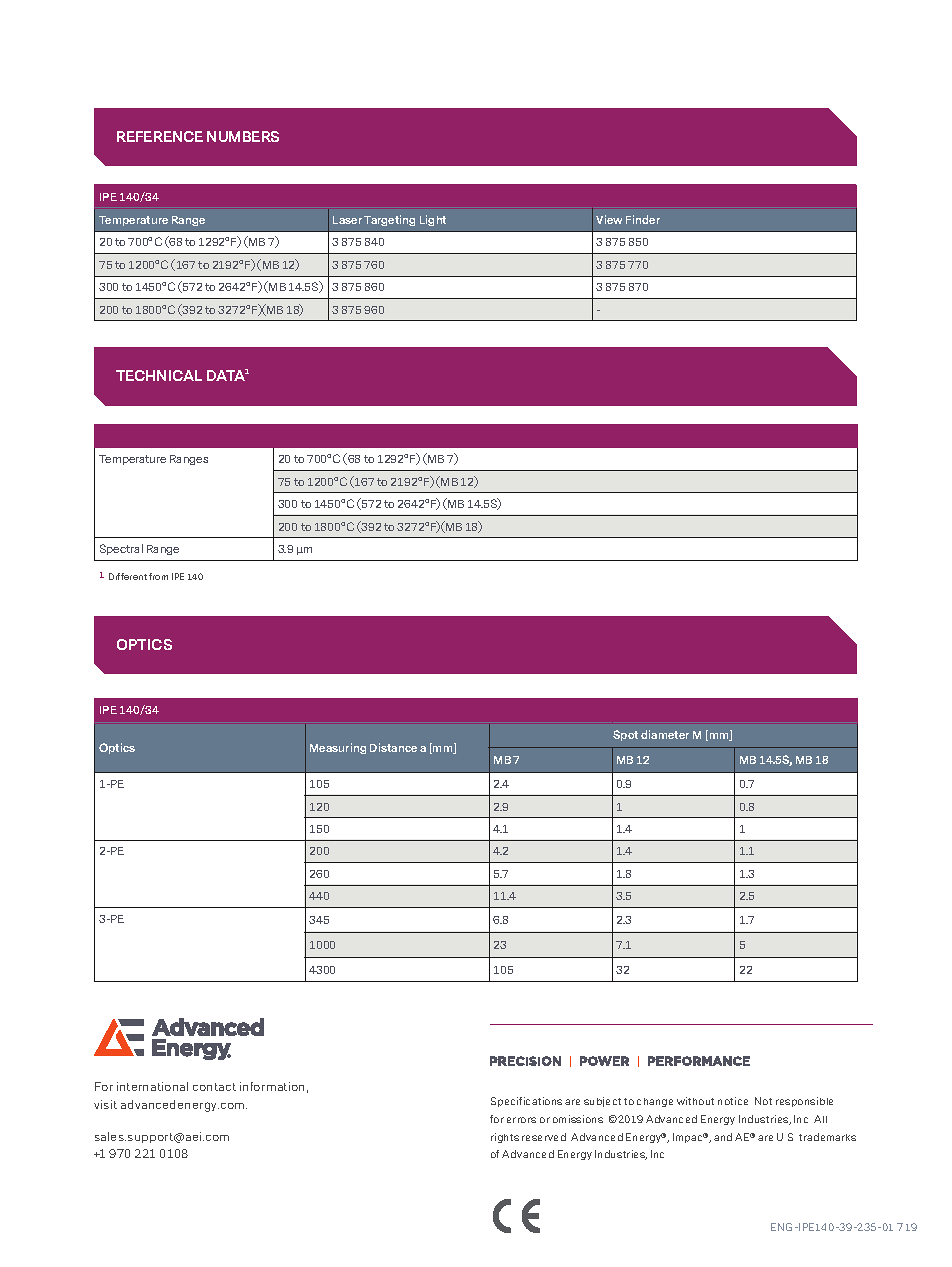 The width and height of the screenshot is (952, 1267). What do you see at coordinates (665, 734) in the screenshot?
I see `diameter` at bounding box center [665, 734].
